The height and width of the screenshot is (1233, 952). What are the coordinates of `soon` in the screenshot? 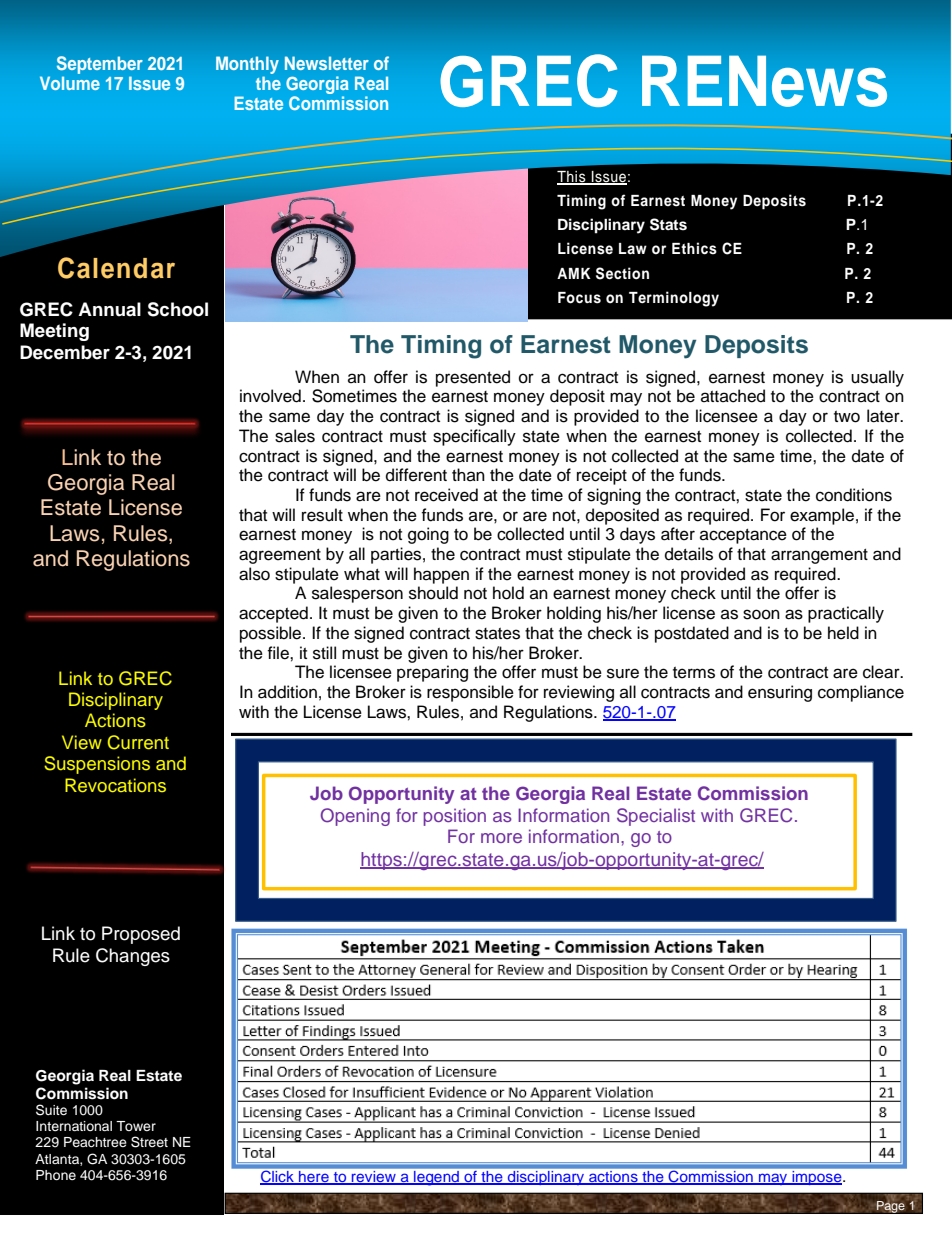 It's located at (761, 614).
